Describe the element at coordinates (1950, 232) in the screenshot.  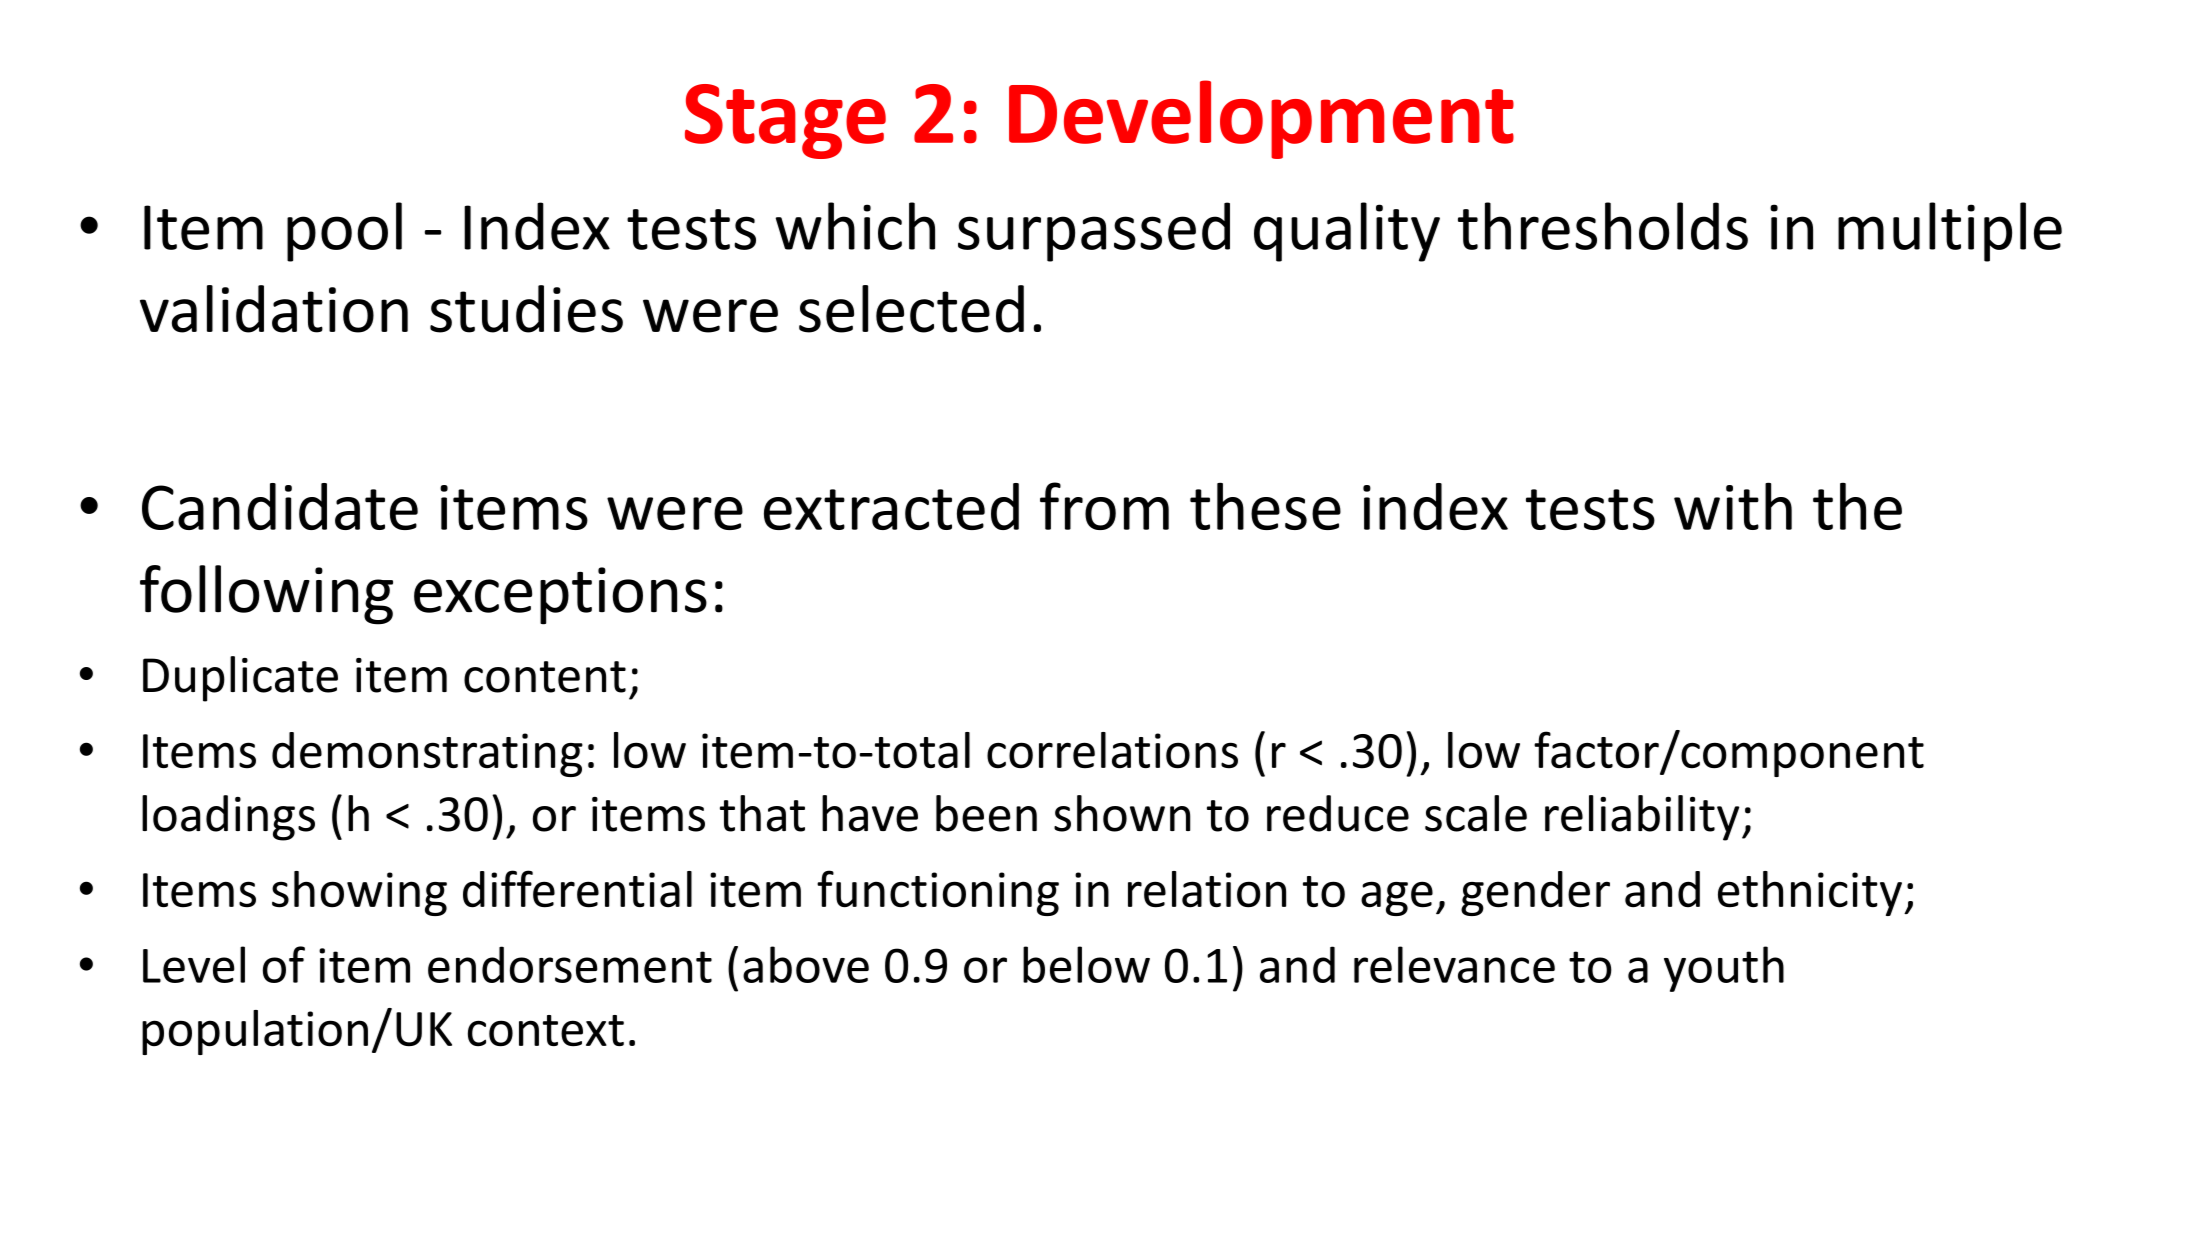
I see `multiple` at that location.
